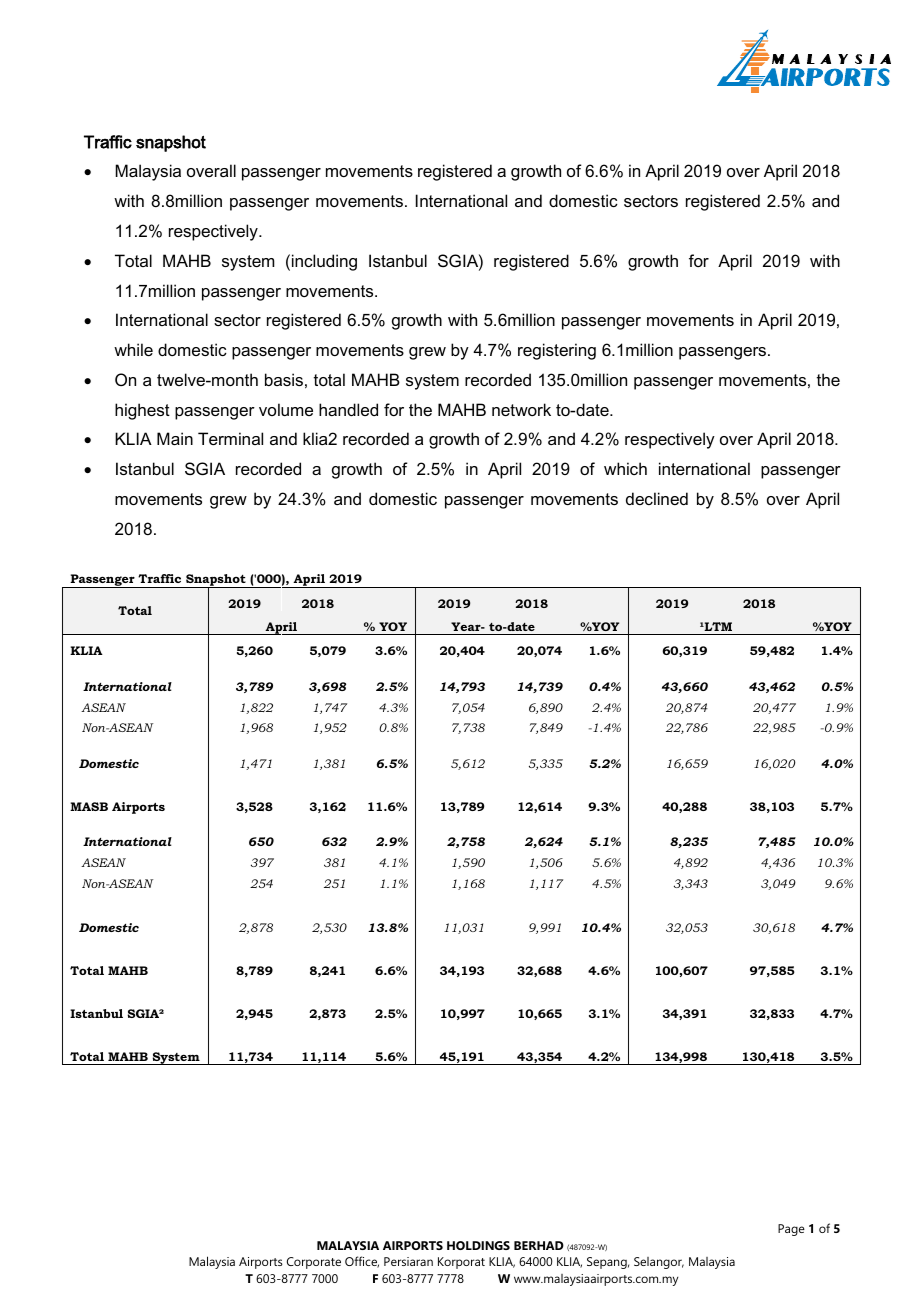 The width and height of the screenshot is (924, 1308). I want to click on registering, so click(557, 351).
